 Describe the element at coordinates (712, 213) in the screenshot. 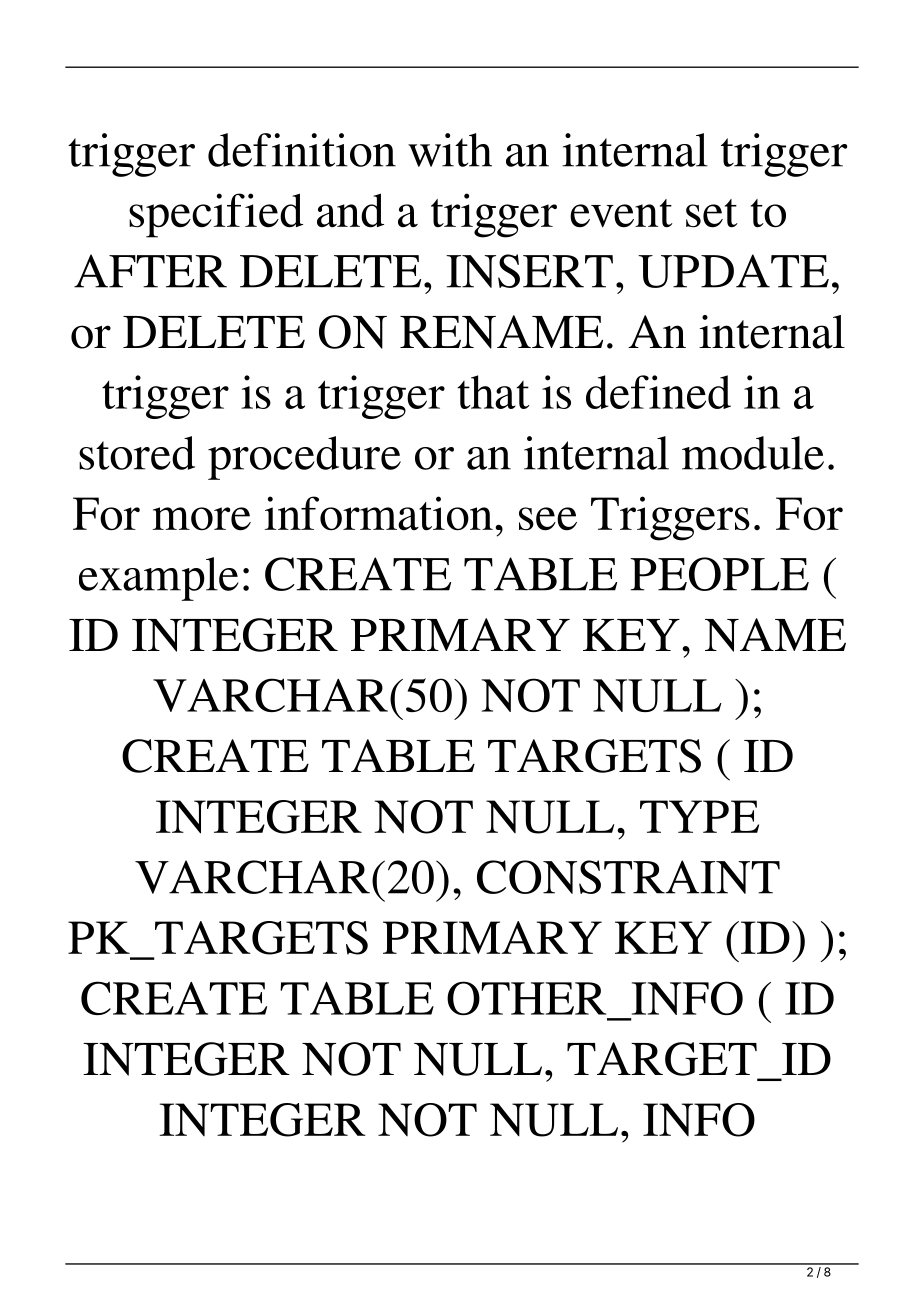

I see `set` at that location.
